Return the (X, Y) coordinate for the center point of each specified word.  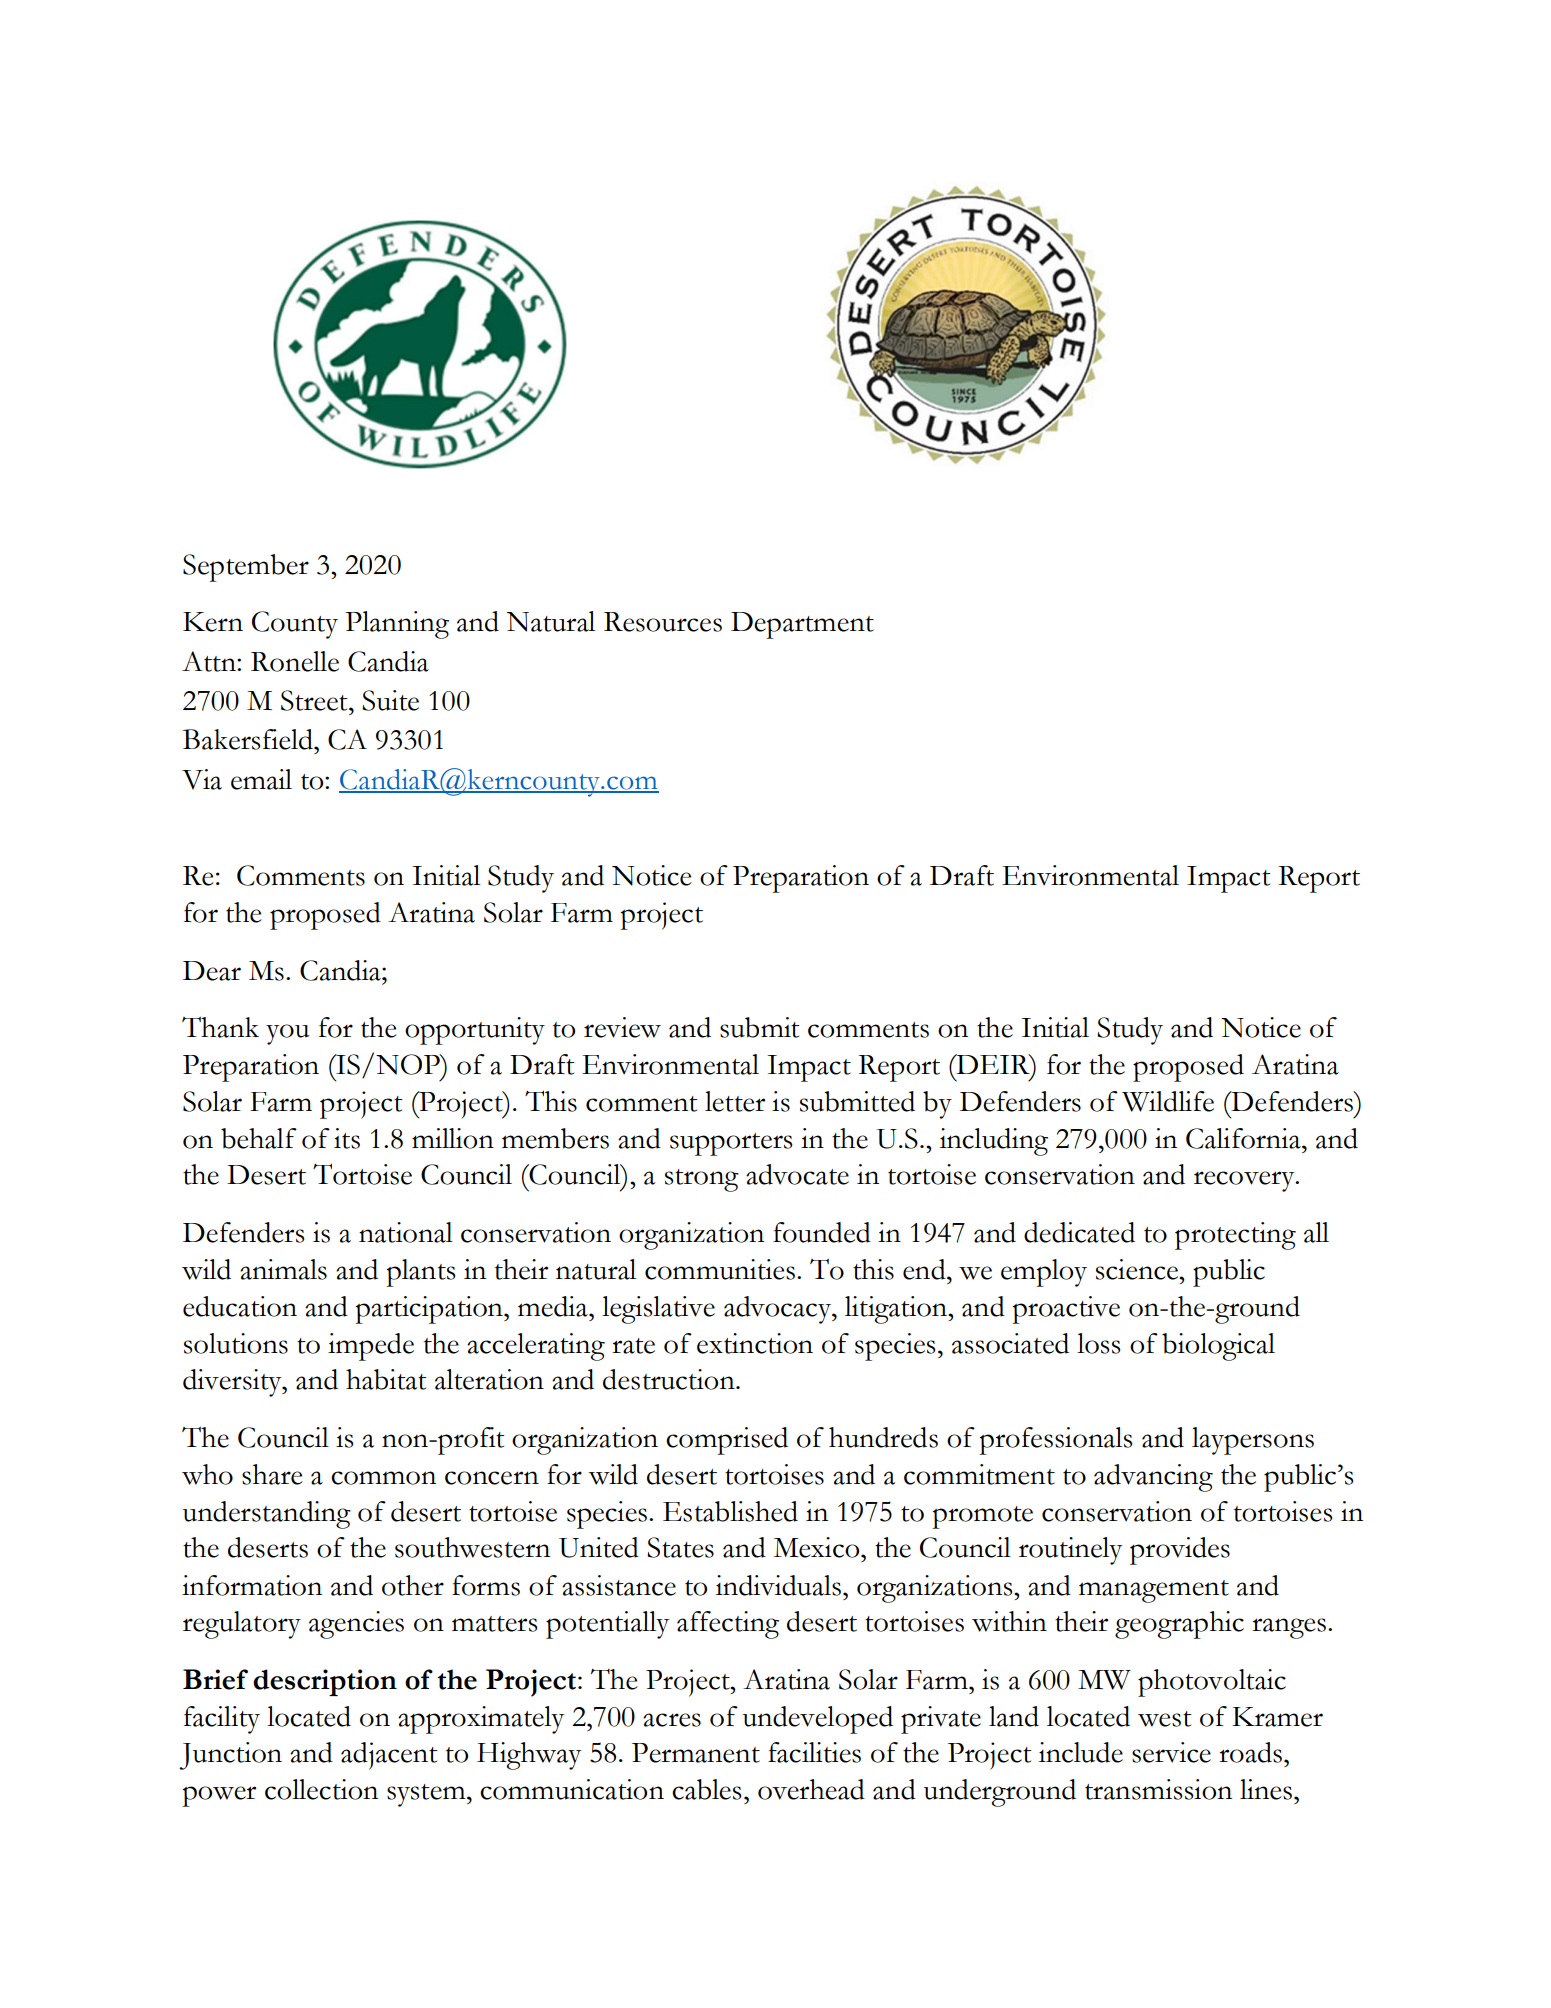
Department (802, 625)
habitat (386, 1379)
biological (1218, 1347)
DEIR (993, 1064)
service (1171, 1752)
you (287, 1034)
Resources (663, 622)
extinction (755, 1343)
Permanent (696, 1753)
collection (321, 1789)
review (622, 1027)
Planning (397, 625)
